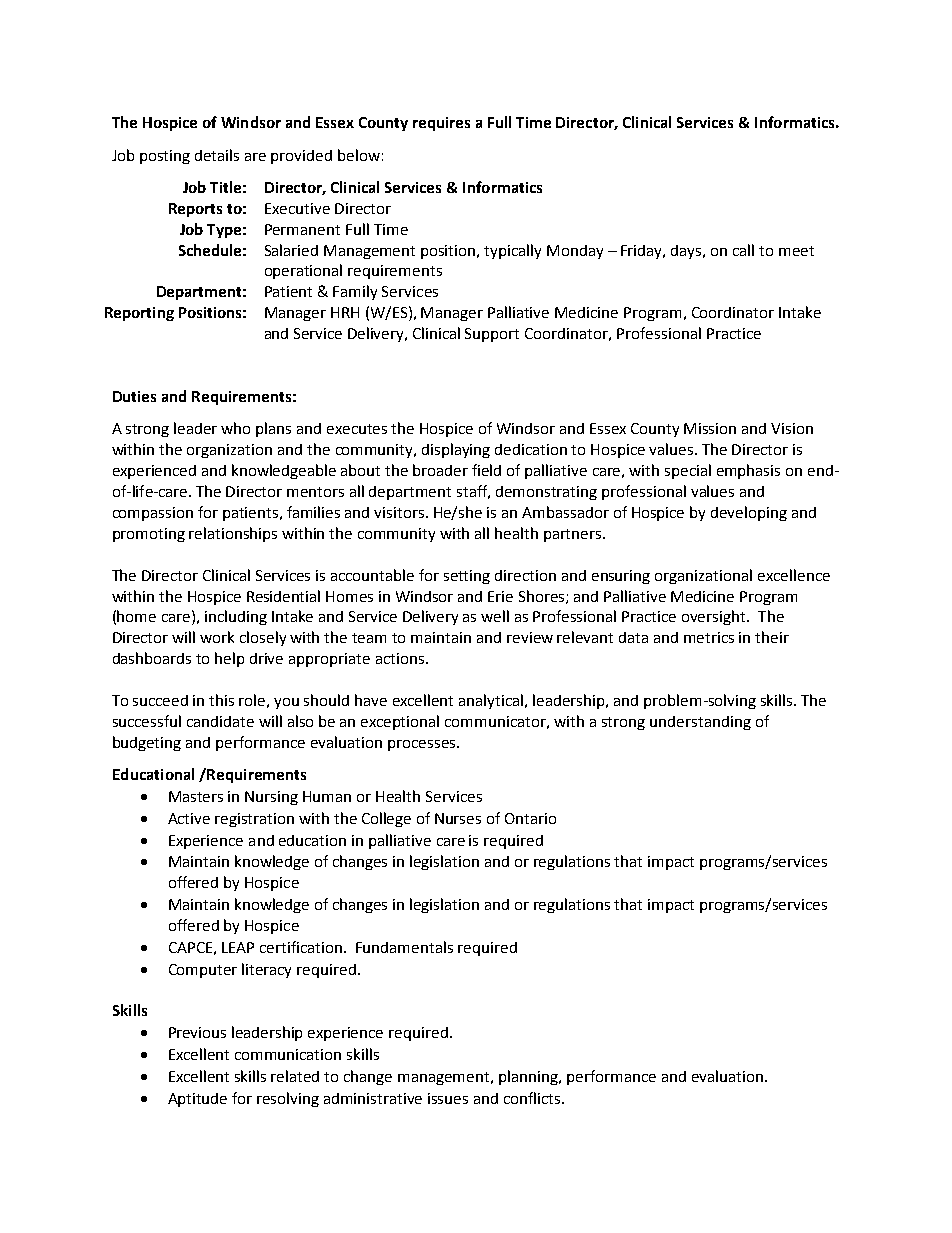  I want to click on displaying, so click(456, 450).
